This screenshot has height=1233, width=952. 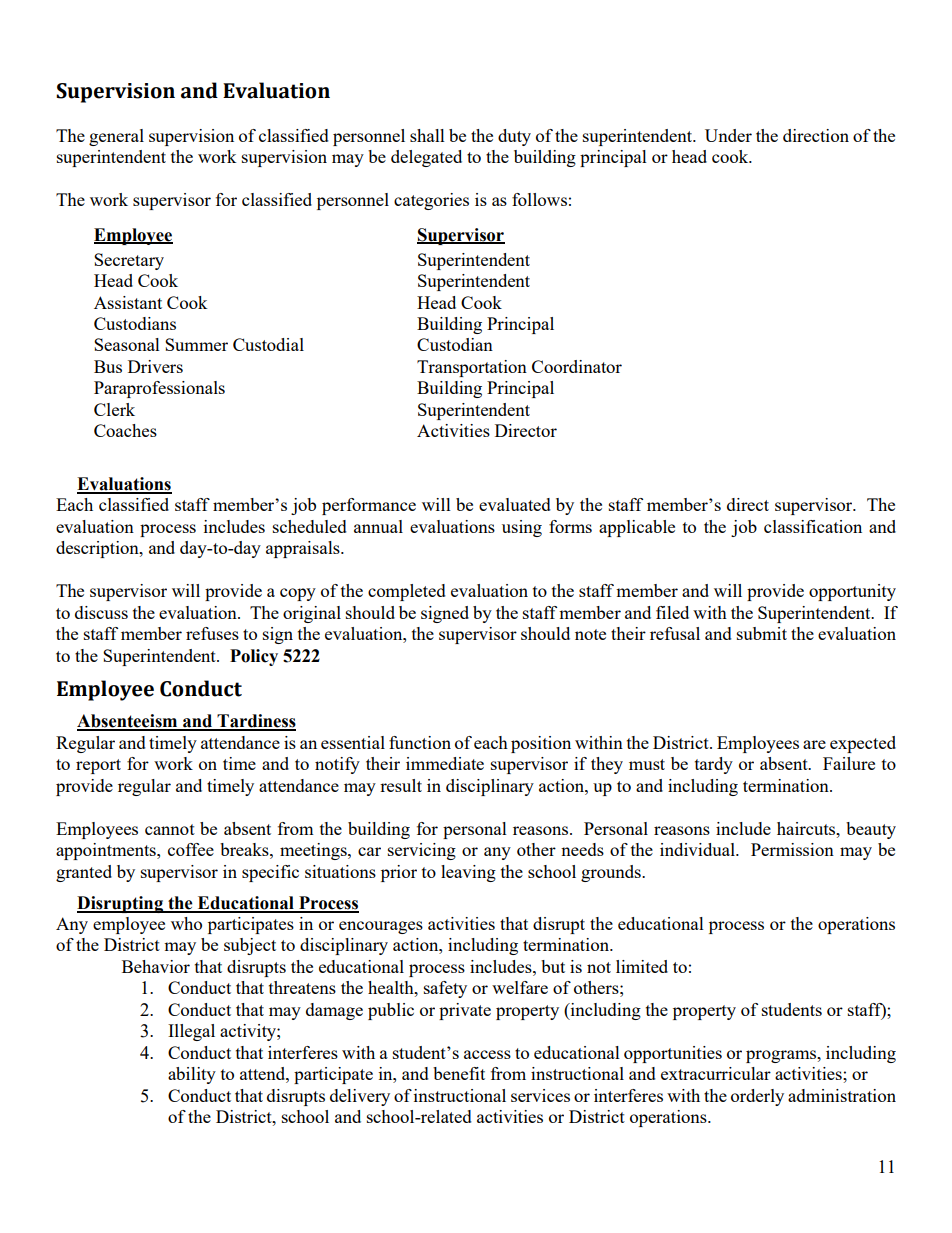 What do you see at coordinates (426, 158) in the screenshot?
I see `delegated` at bounding box center [426, 158].
